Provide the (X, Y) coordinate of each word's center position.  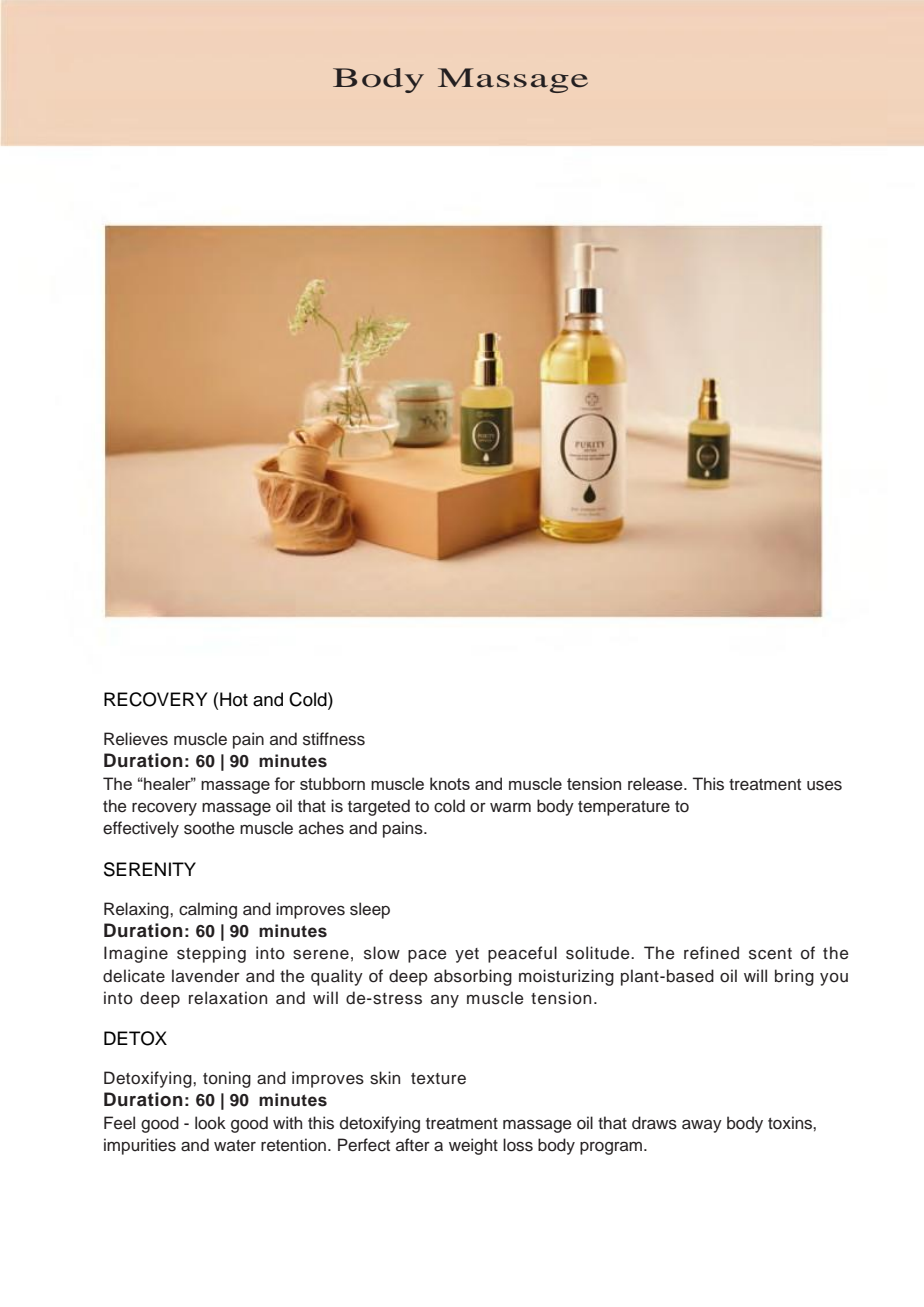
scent (770, 954)
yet (467, 955)
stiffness (334, 739)
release (656, 784)
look (210, 1123)
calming (208, 910)
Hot (234, 699)
